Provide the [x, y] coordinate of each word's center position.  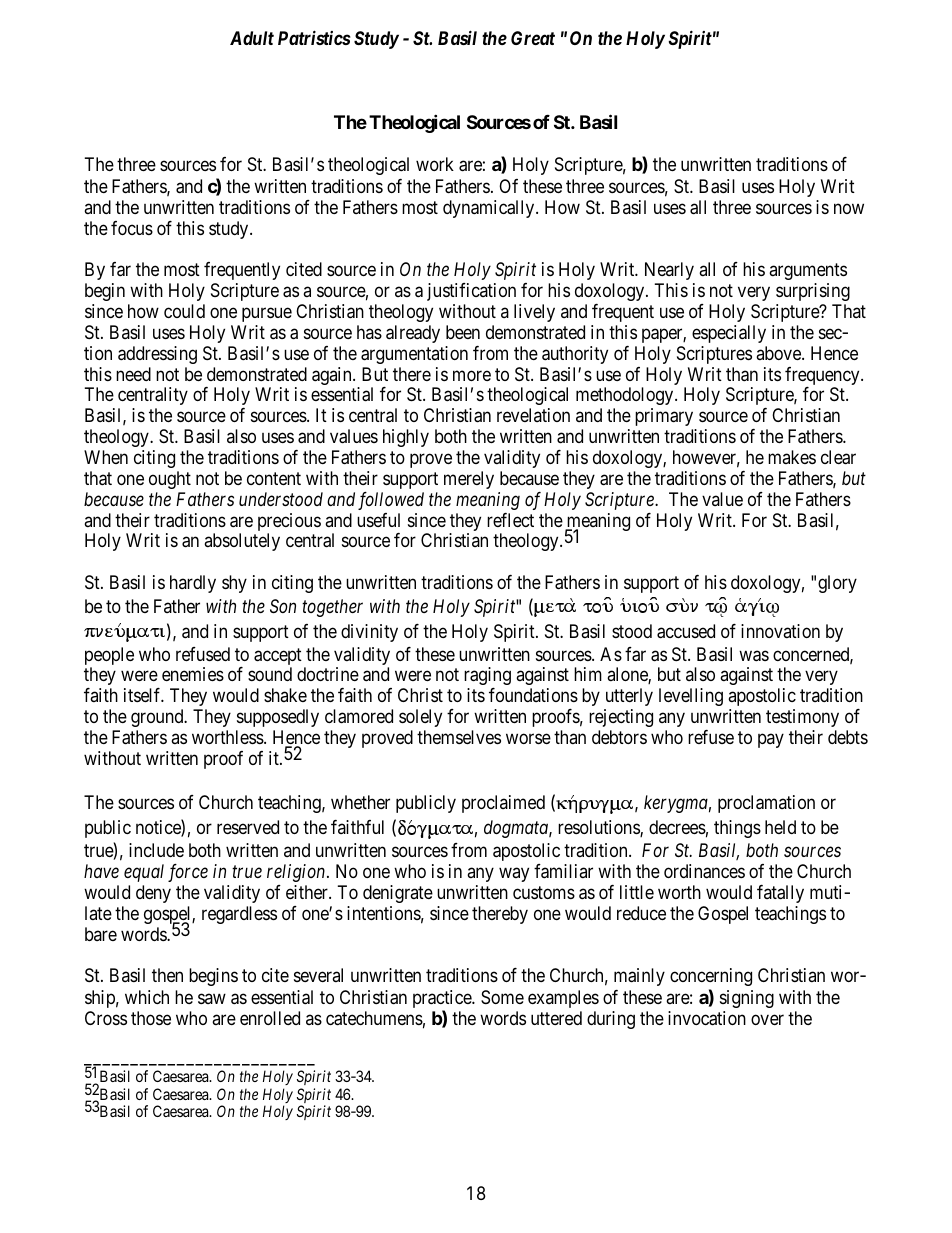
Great [533, 38]
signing [747, 999]
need [133, 374]
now [849, 208]
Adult [252, 38]
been [463, 332]
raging [487, 676]
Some [502, 997]
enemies [193, 674]
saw [212, 998]
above [779, 353]
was [754, 656]
